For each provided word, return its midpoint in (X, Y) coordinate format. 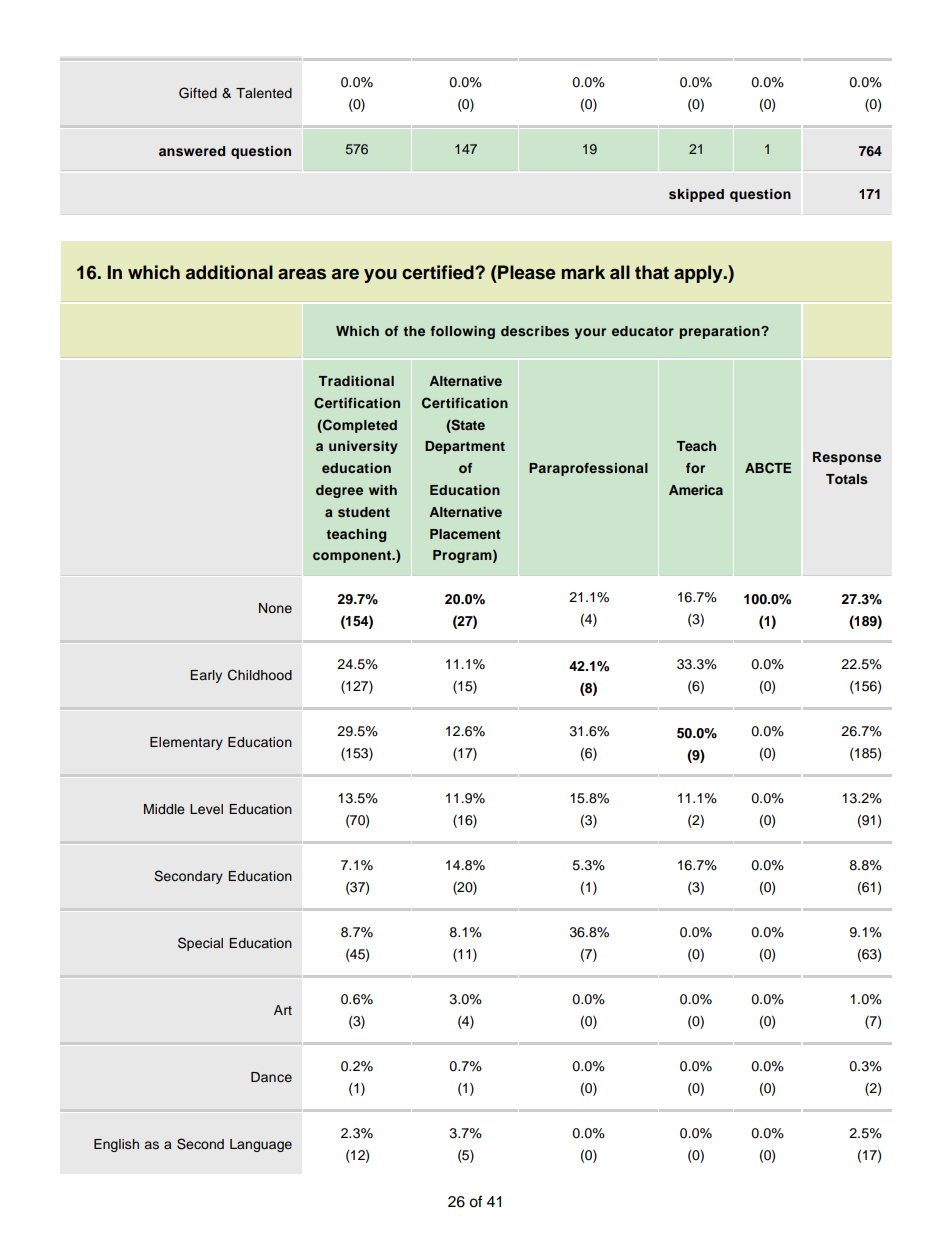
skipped (696, 195)
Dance (271, 1077)
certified (439, 272)
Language (261, 1145)
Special (200, 944)
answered (192, 151)
